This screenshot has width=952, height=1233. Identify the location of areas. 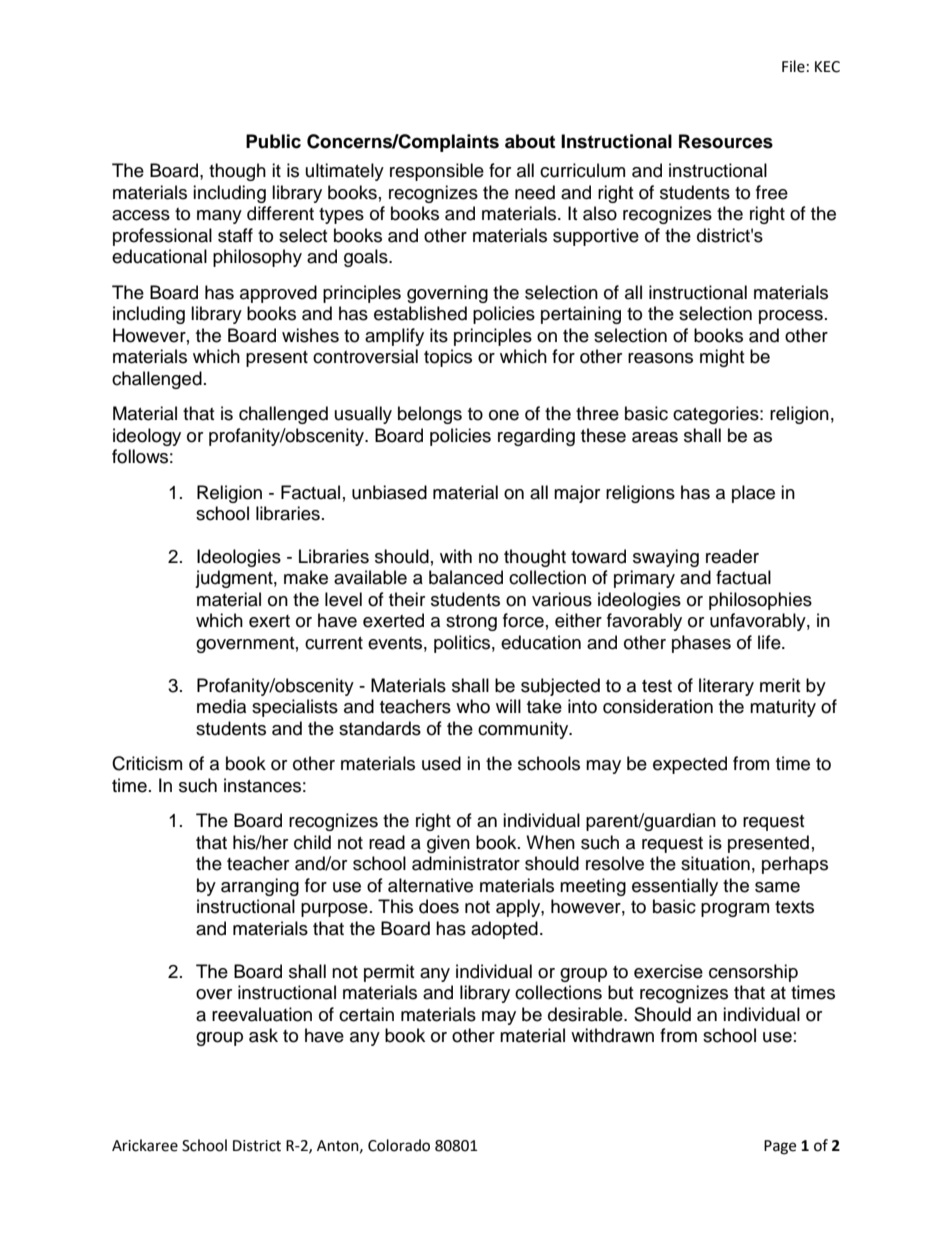
(655, 437).
